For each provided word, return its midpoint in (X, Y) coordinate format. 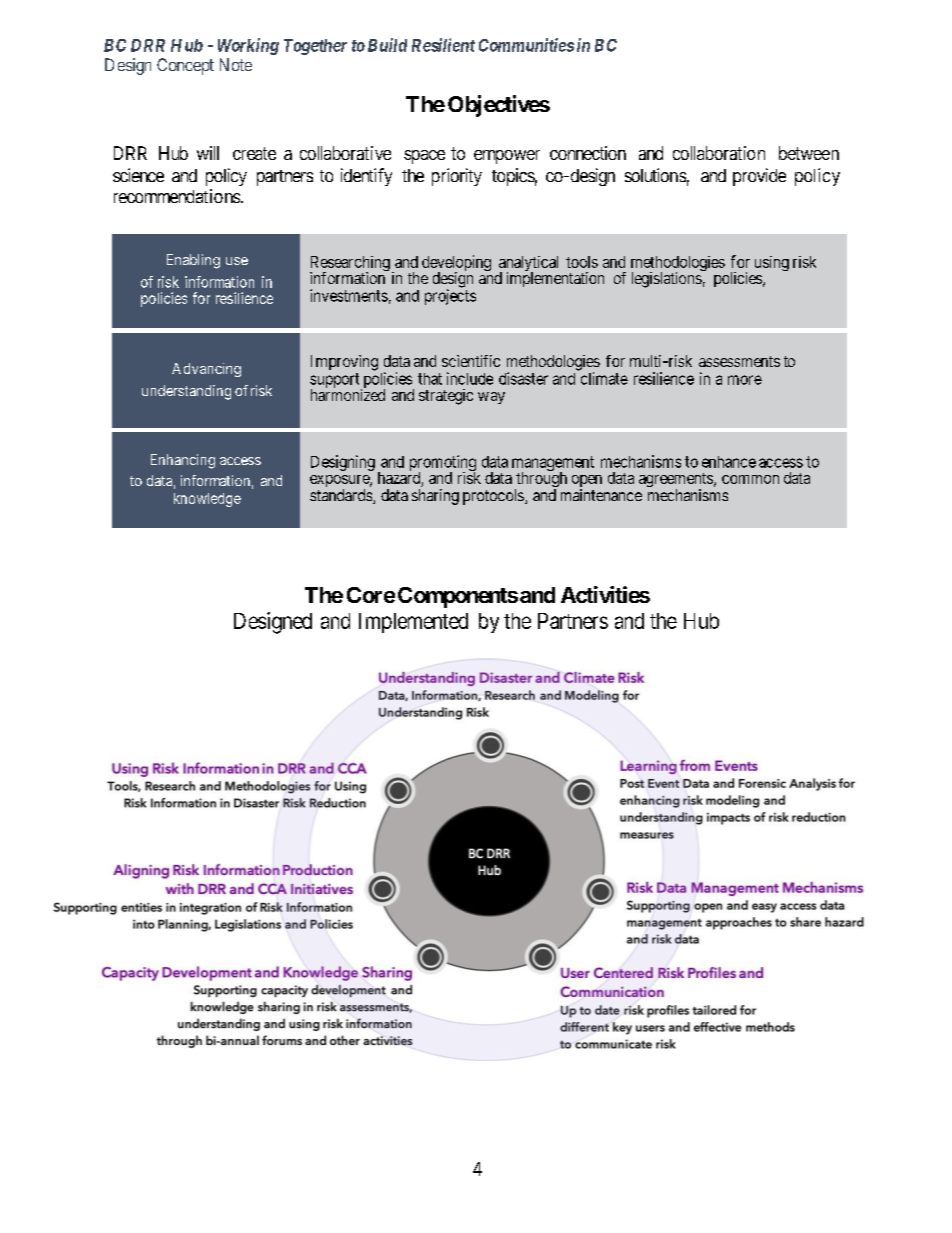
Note (236, 64)
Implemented (413, 623)
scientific (471, 361)
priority (457, 177)
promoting (443, 464)
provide (759, 177)
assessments (739, 361)
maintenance (601, 495)
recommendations (177, 196)
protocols (493, 497)
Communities (526, 45)
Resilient (443, 45)
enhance (729, 462)
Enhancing (183, 461)
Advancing (206, 370)
